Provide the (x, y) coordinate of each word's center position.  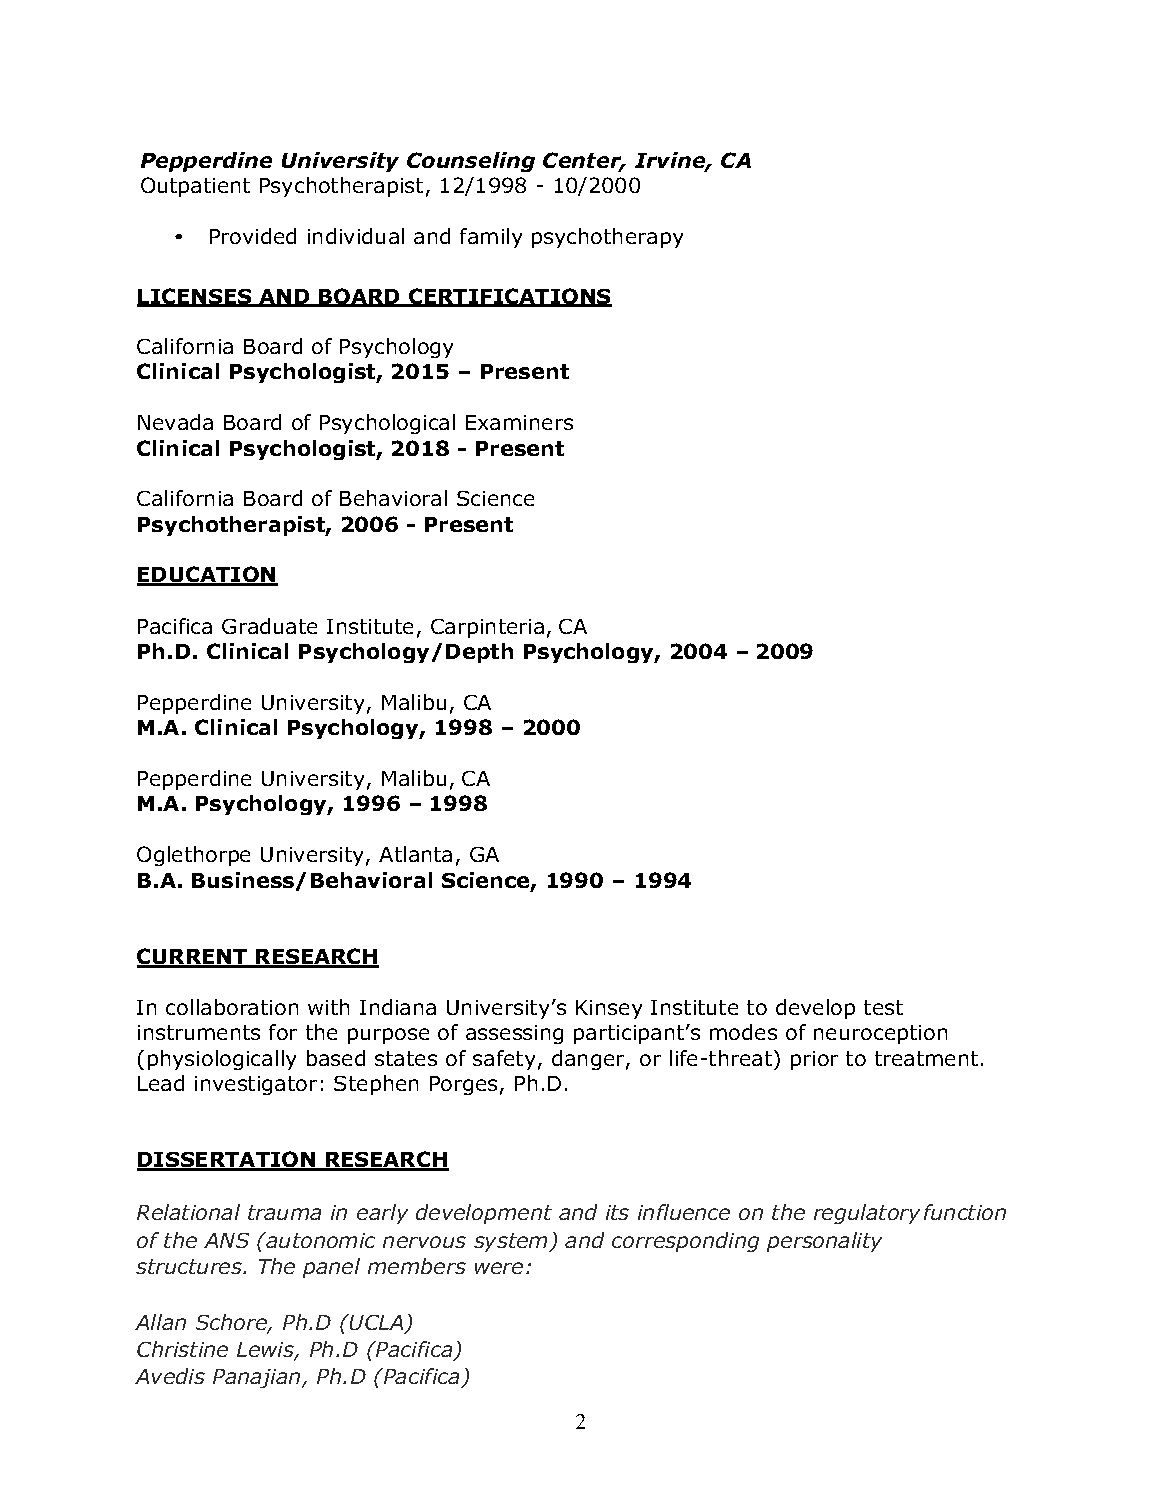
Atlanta (415, 854)
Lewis (267, 1351)
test (883, 1007)
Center (583, 162)
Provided (253, 236)
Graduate (269, 626)
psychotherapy (607, 238)
